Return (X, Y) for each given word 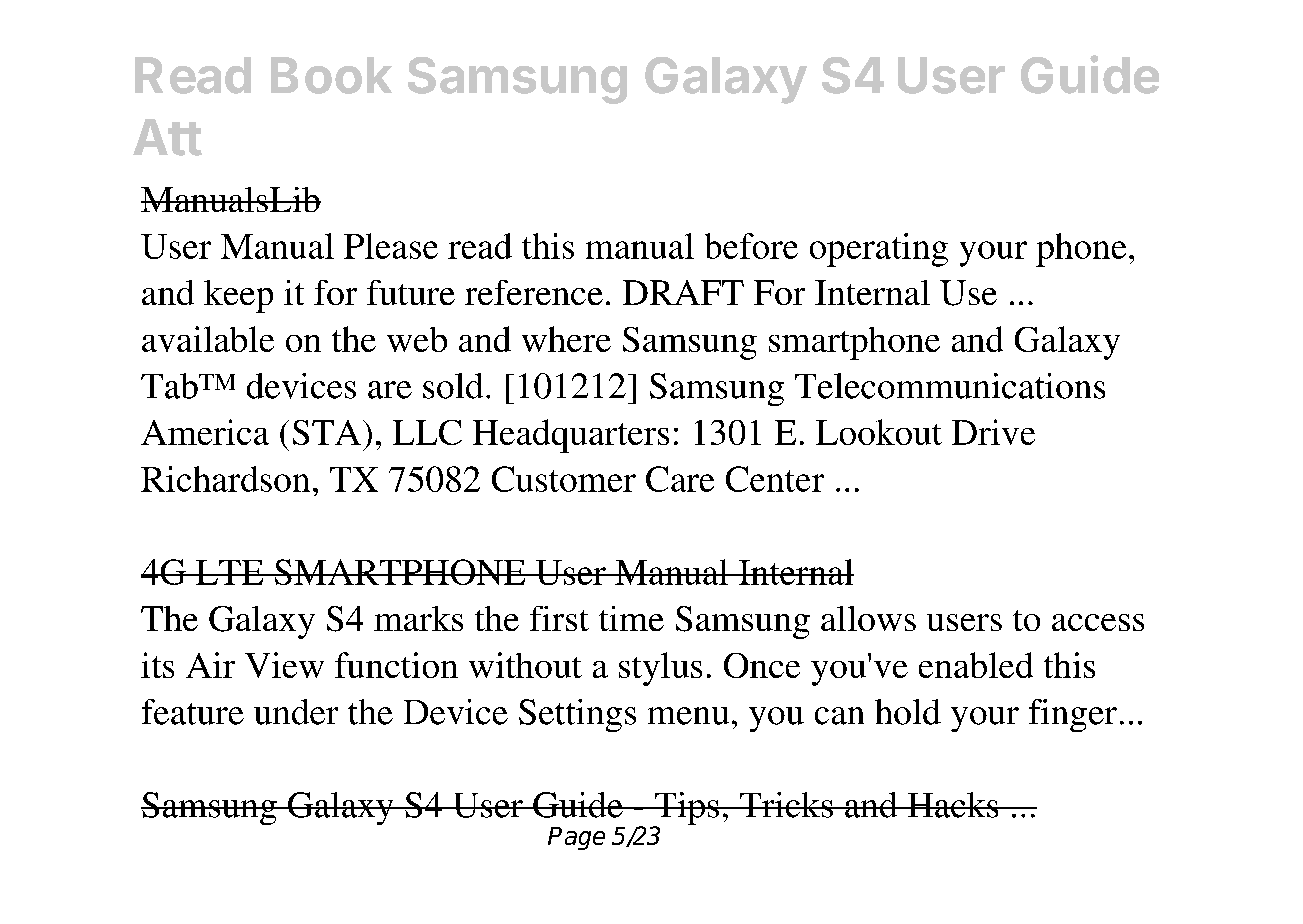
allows (868, 618)
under (296, 712)
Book (331, 75)
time (631, 618)
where (566, 339)
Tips (687, 810)
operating (879, 250)
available (208, 339)
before (751, 246)
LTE (230, 572)
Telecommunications (950, 386)
